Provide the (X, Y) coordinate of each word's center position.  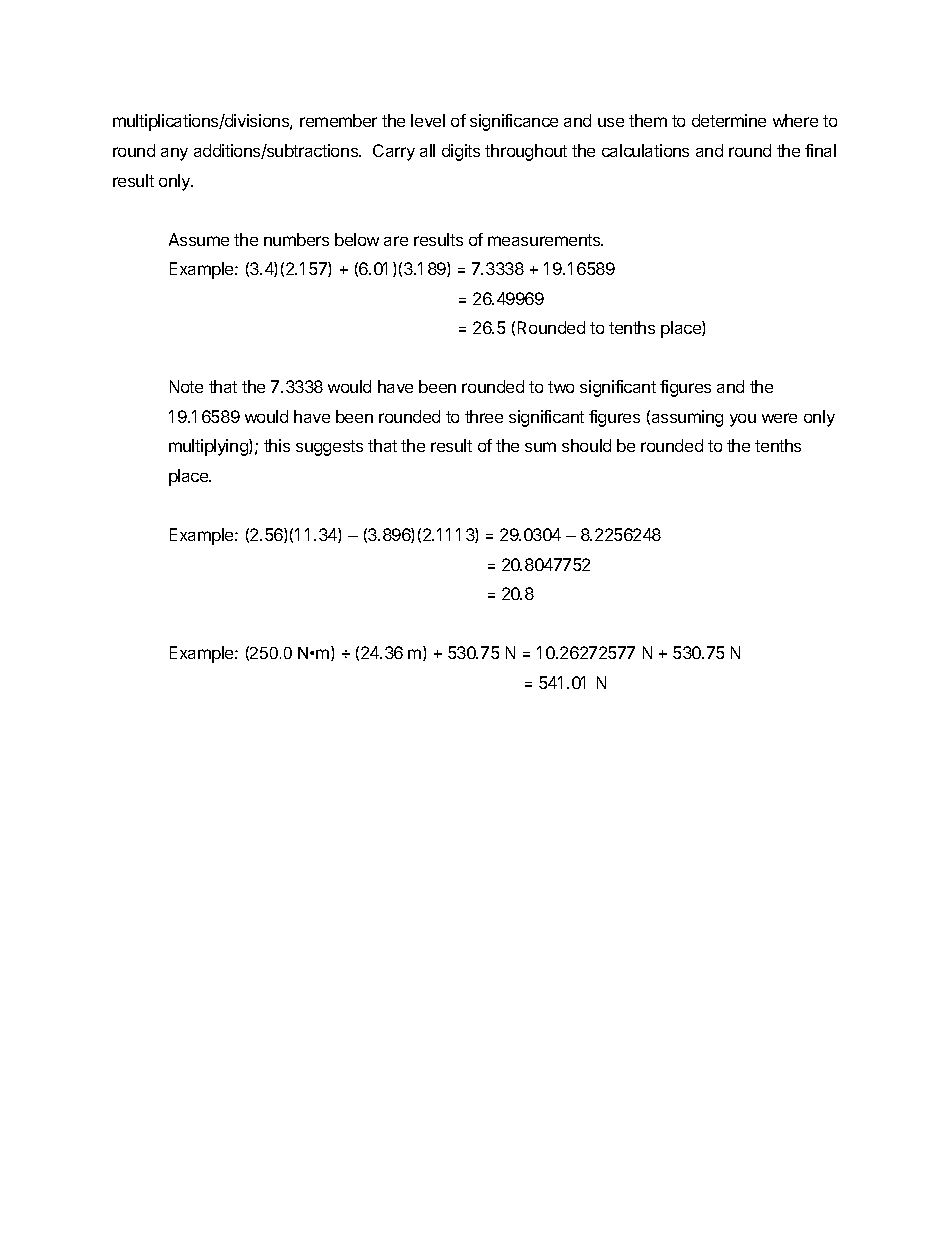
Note (186, 386)
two (561, 387)
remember (338, 120)
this (277, 445)
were (779, 418)
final (820, 150)
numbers (296, 239)
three (484, 416)
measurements (545, 240)
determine (729, 120)
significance (514, 122)
